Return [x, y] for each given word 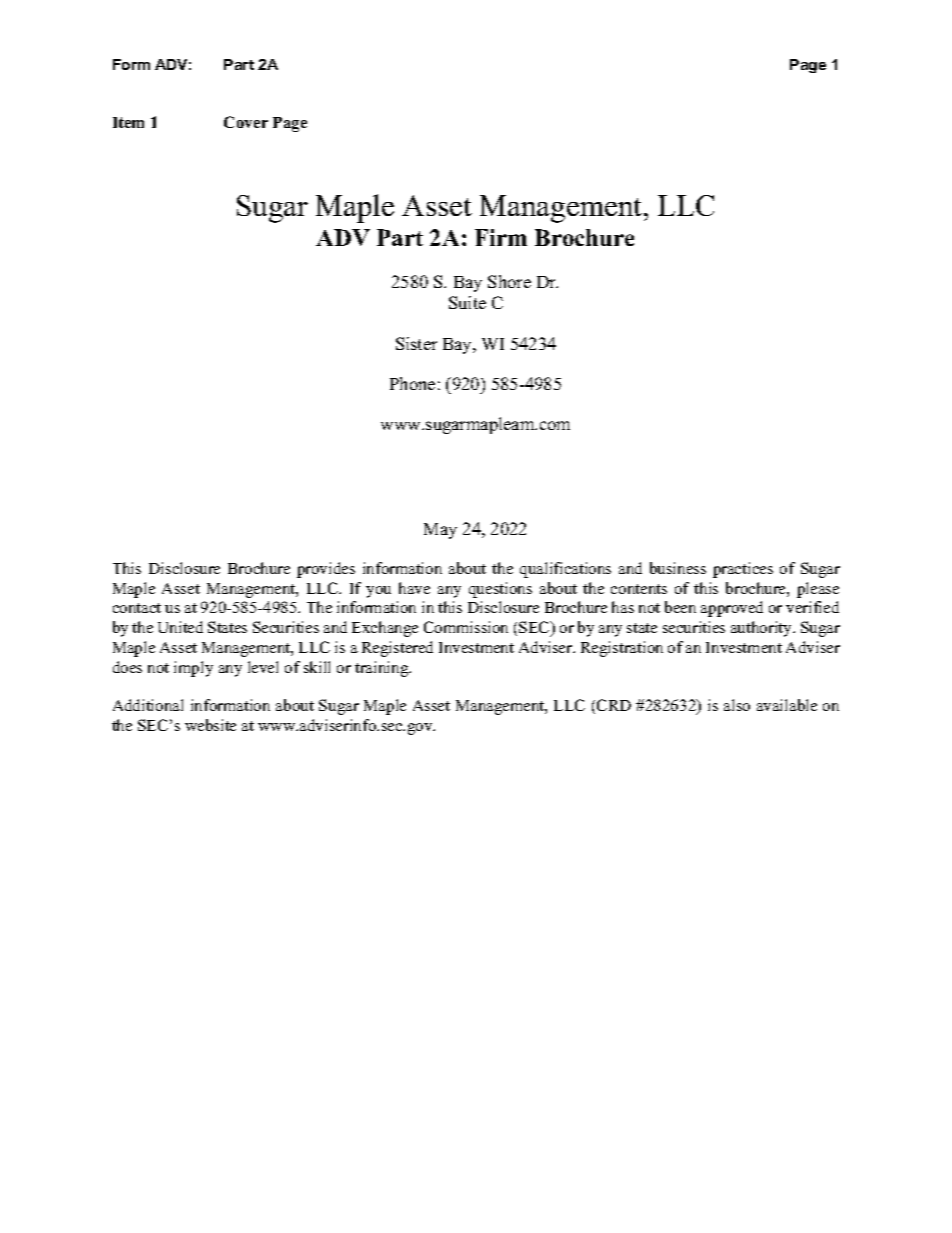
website [210, 725]
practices [743, 570]
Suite [467, 302]
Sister [416, 343]
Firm [501, 237]
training [383, 669]
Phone [412, 383]
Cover [246, 122]
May [440, 531]
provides [326, 570]
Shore [509, 281]
